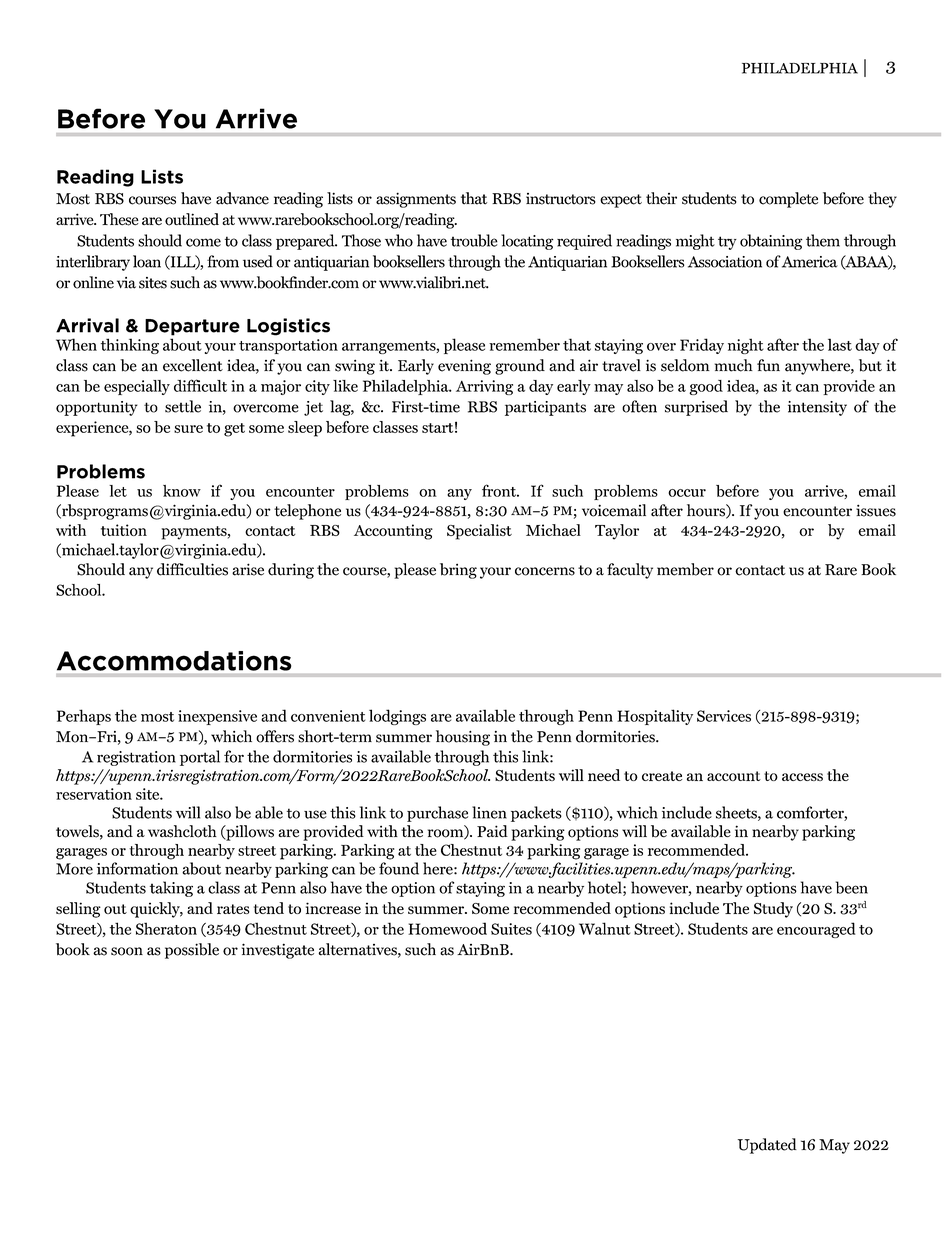 The width and height of the image is (952, 1233). What do you see at coordinates (182, 831) in the image?
I see `washcloth` at bounding box center [182, 831].
